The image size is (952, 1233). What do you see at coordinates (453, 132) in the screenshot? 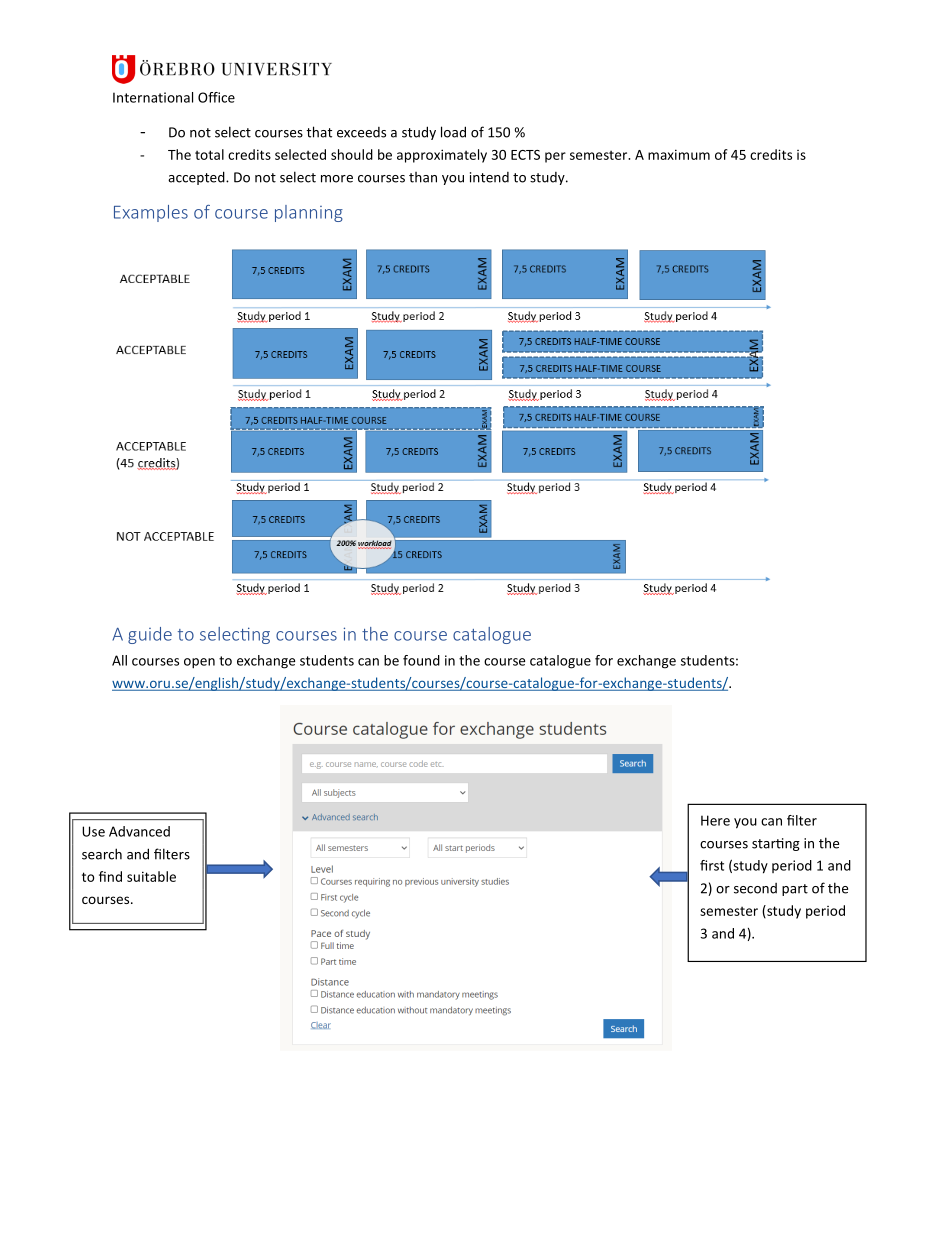
I see `load` at bounding box center [453, 132].
